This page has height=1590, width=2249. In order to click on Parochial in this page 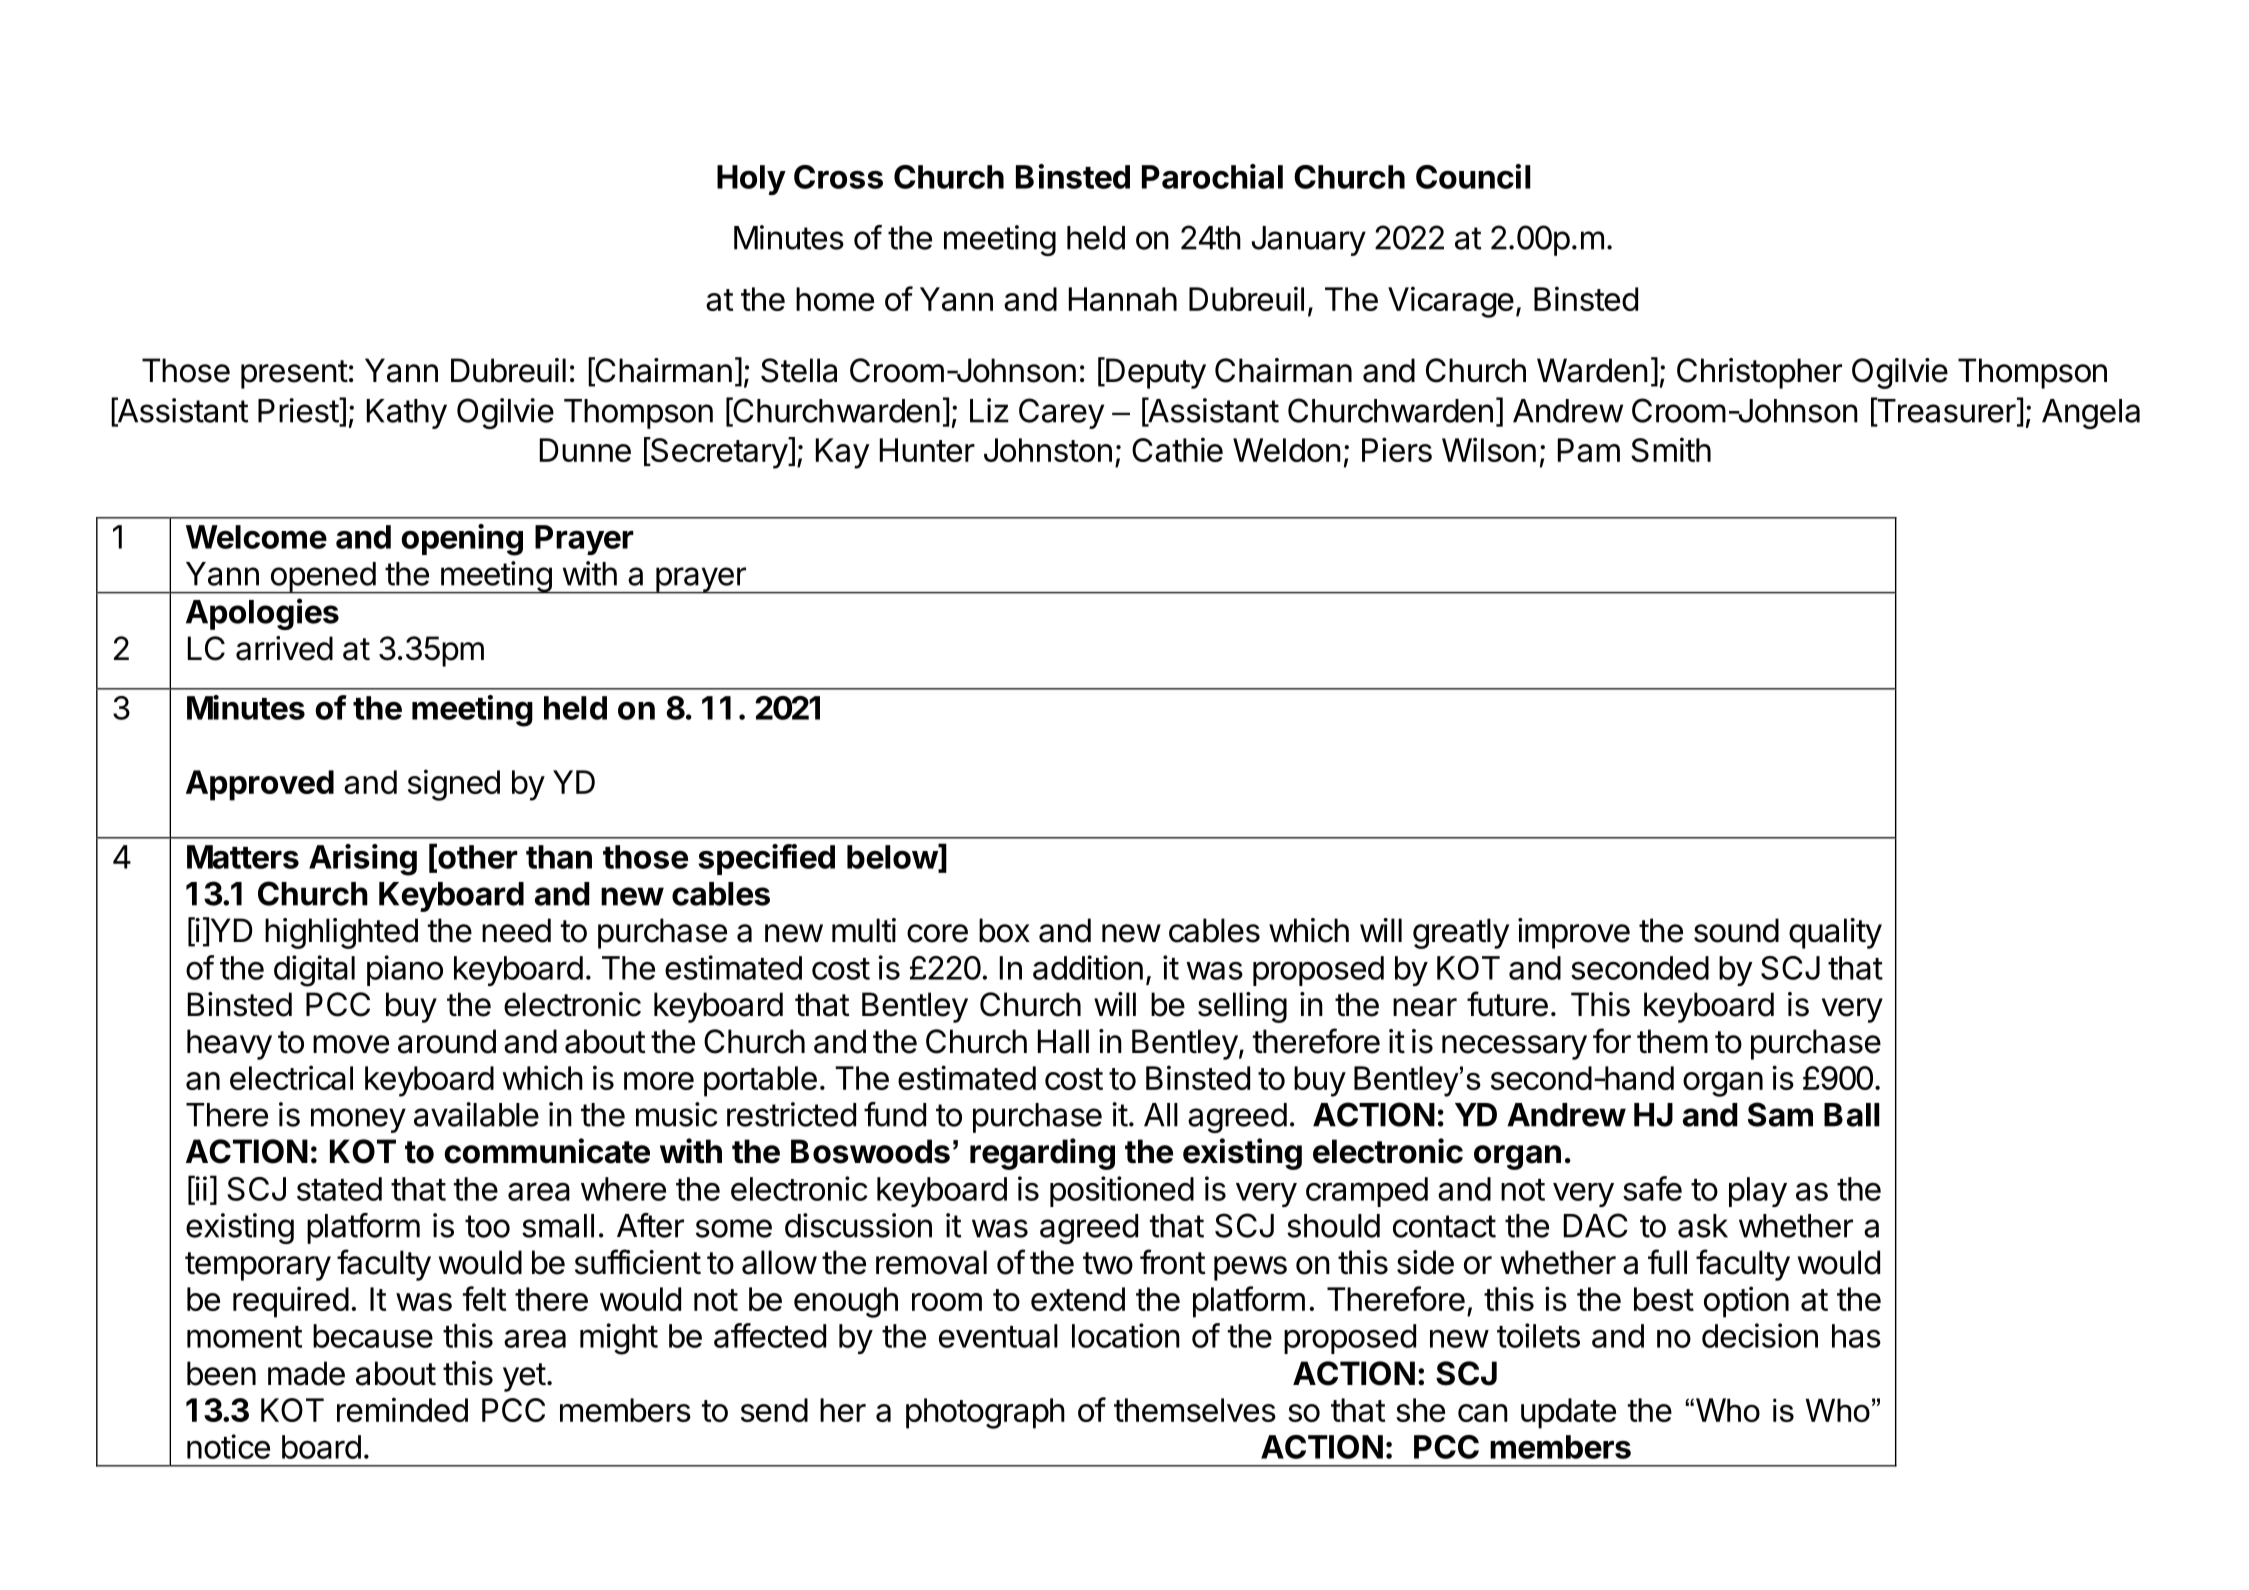, I will do `click(1212, 176)`.
